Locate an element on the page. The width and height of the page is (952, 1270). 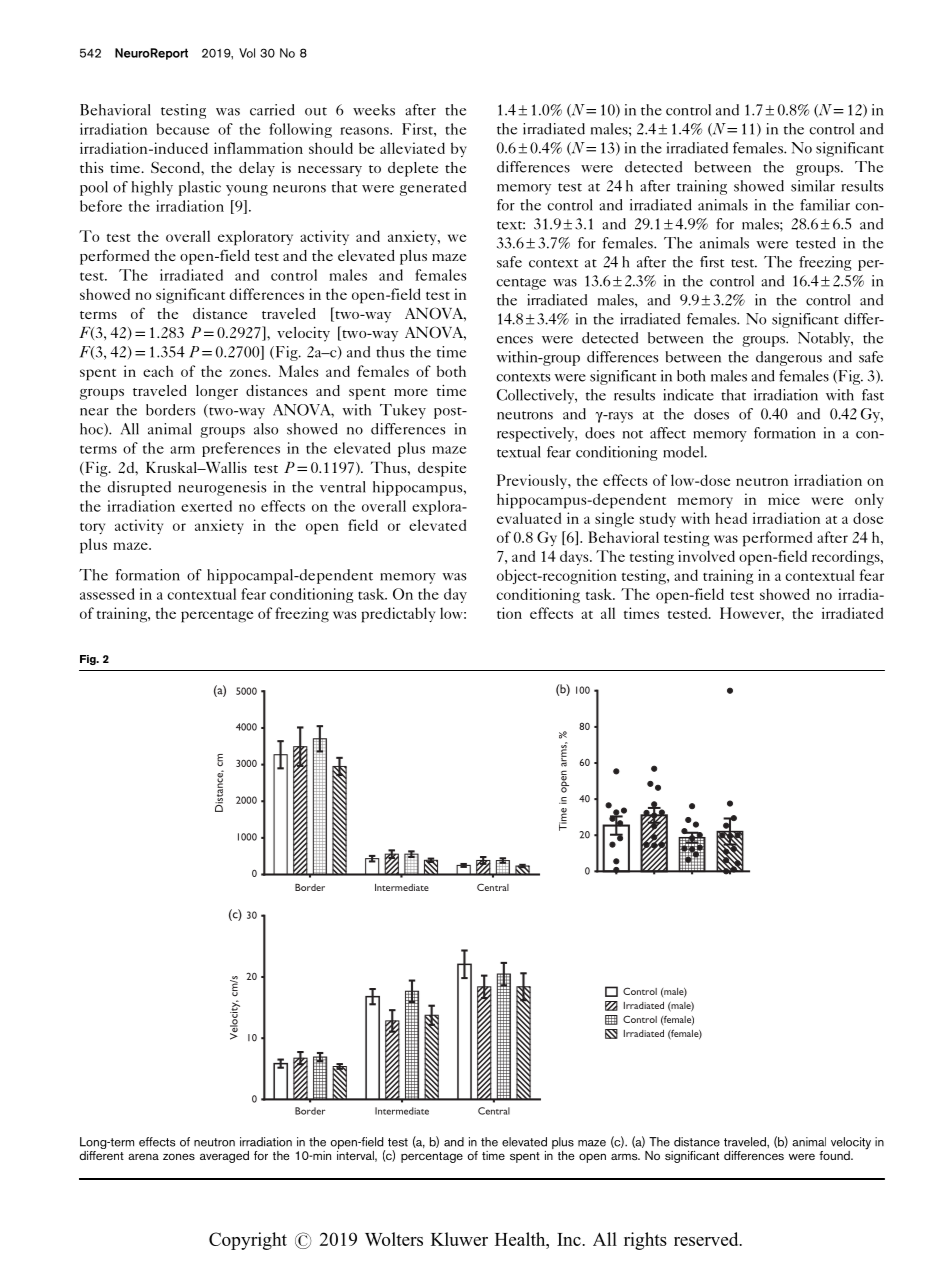
predictably is located at coordinates (398, 615).
